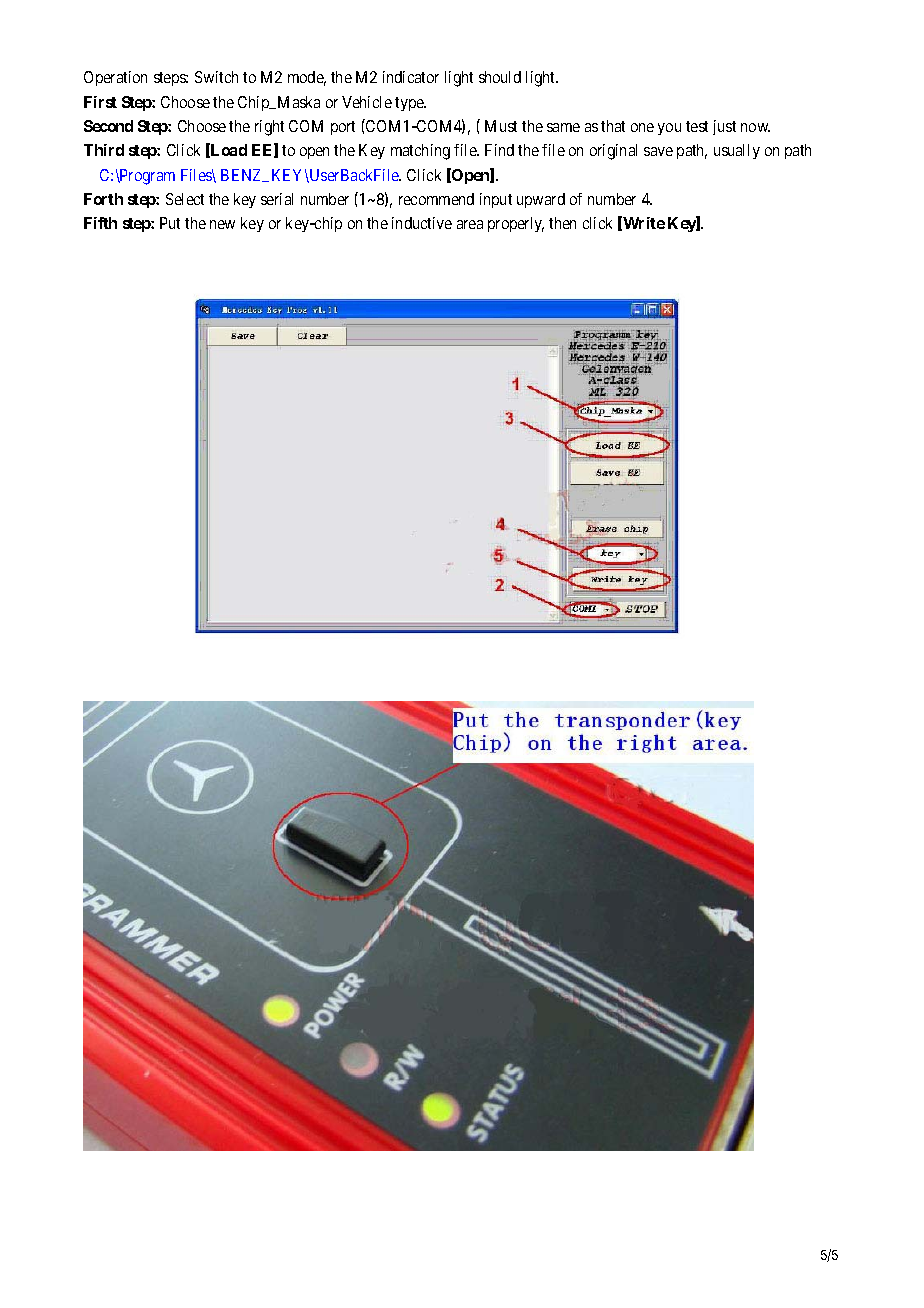  I want to click on Switch, so click(216, 77).
